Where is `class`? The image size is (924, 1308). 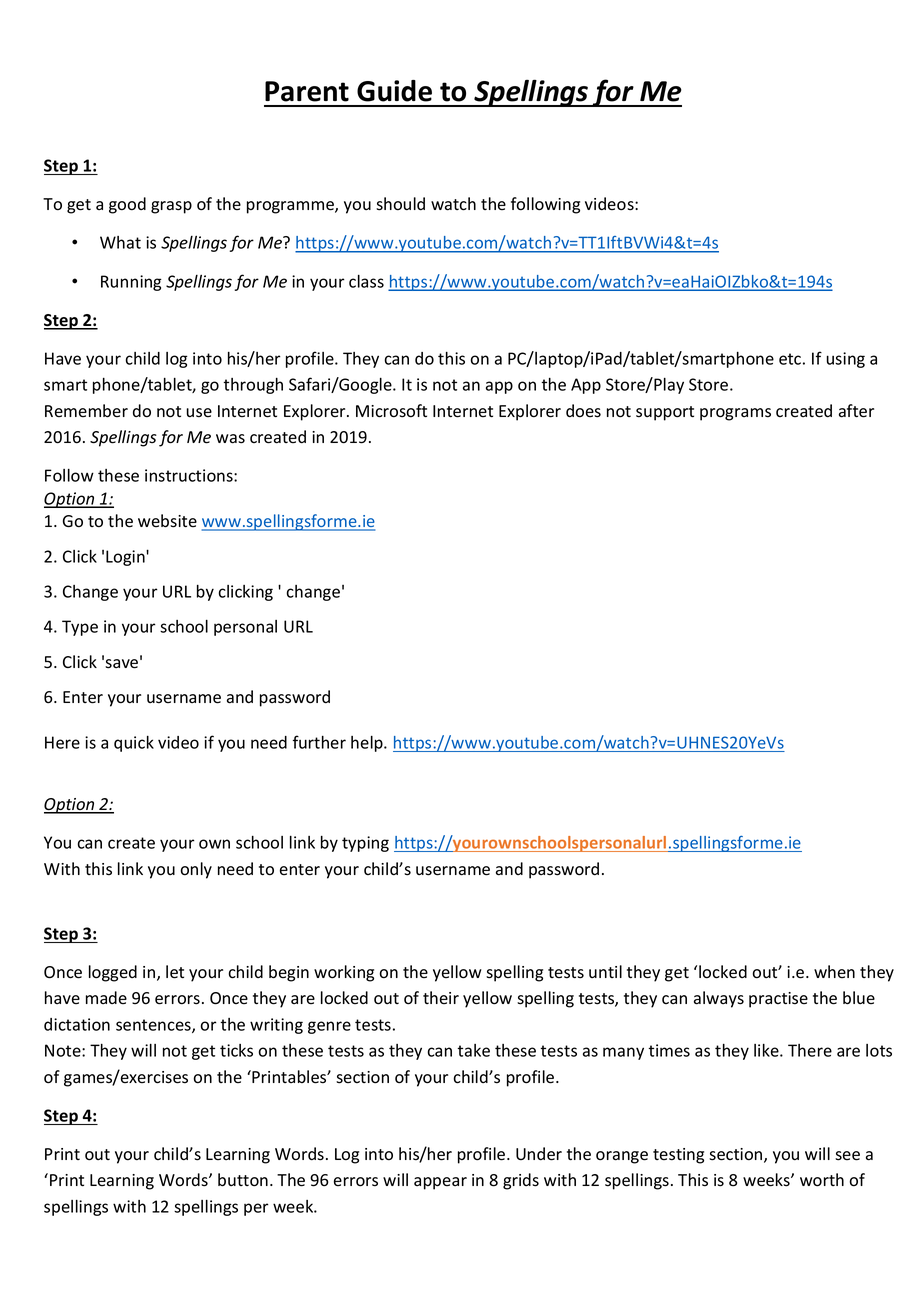 class is located at coordinates (366, 281).
